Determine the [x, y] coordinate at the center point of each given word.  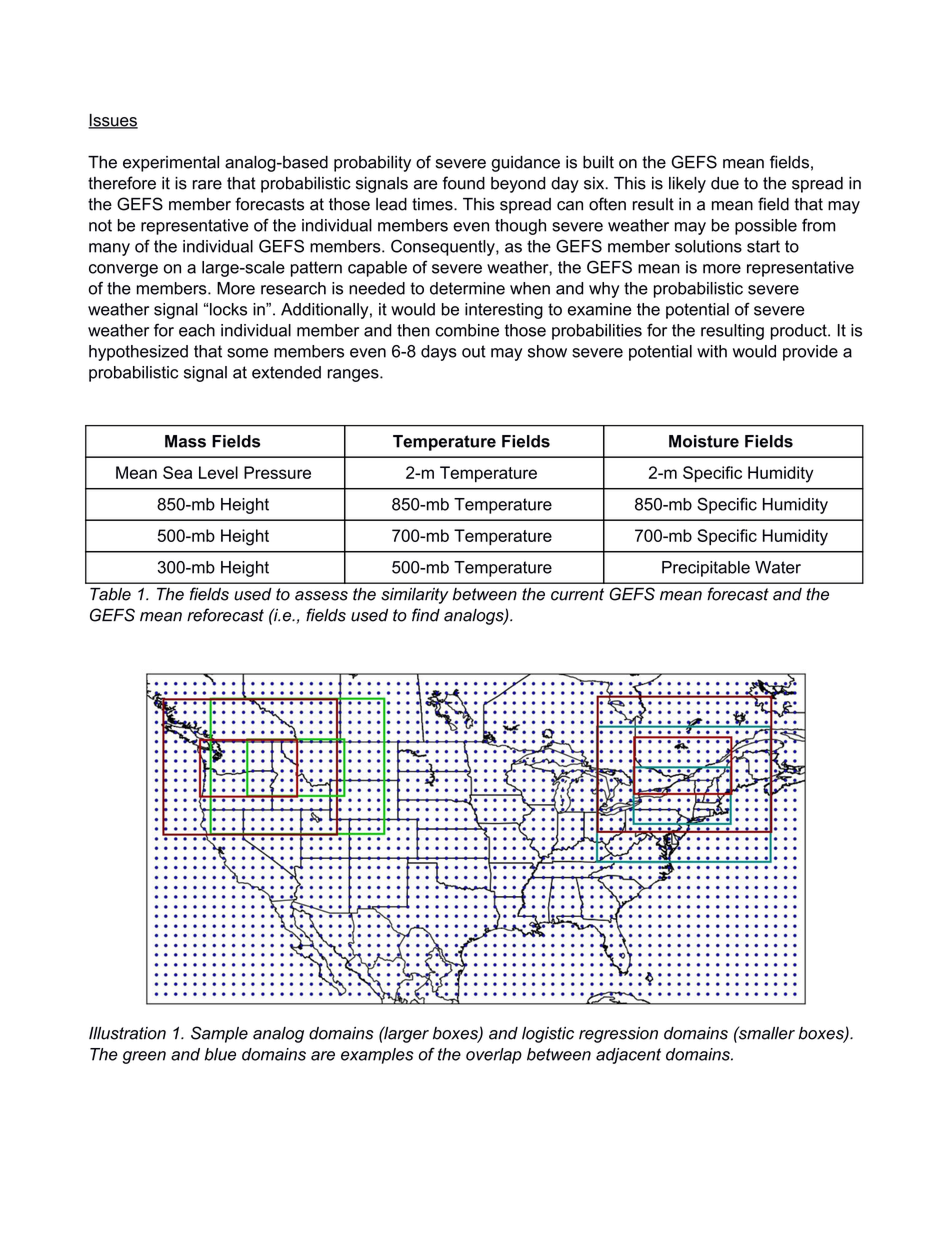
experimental [171, 164]
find [426, 615]
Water [778, 567]
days [439, 353]
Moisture [704, 441]
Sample [219, 1034]
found [463, 183]
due [725, 183]
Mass [185, 441]
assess [321, 596]
